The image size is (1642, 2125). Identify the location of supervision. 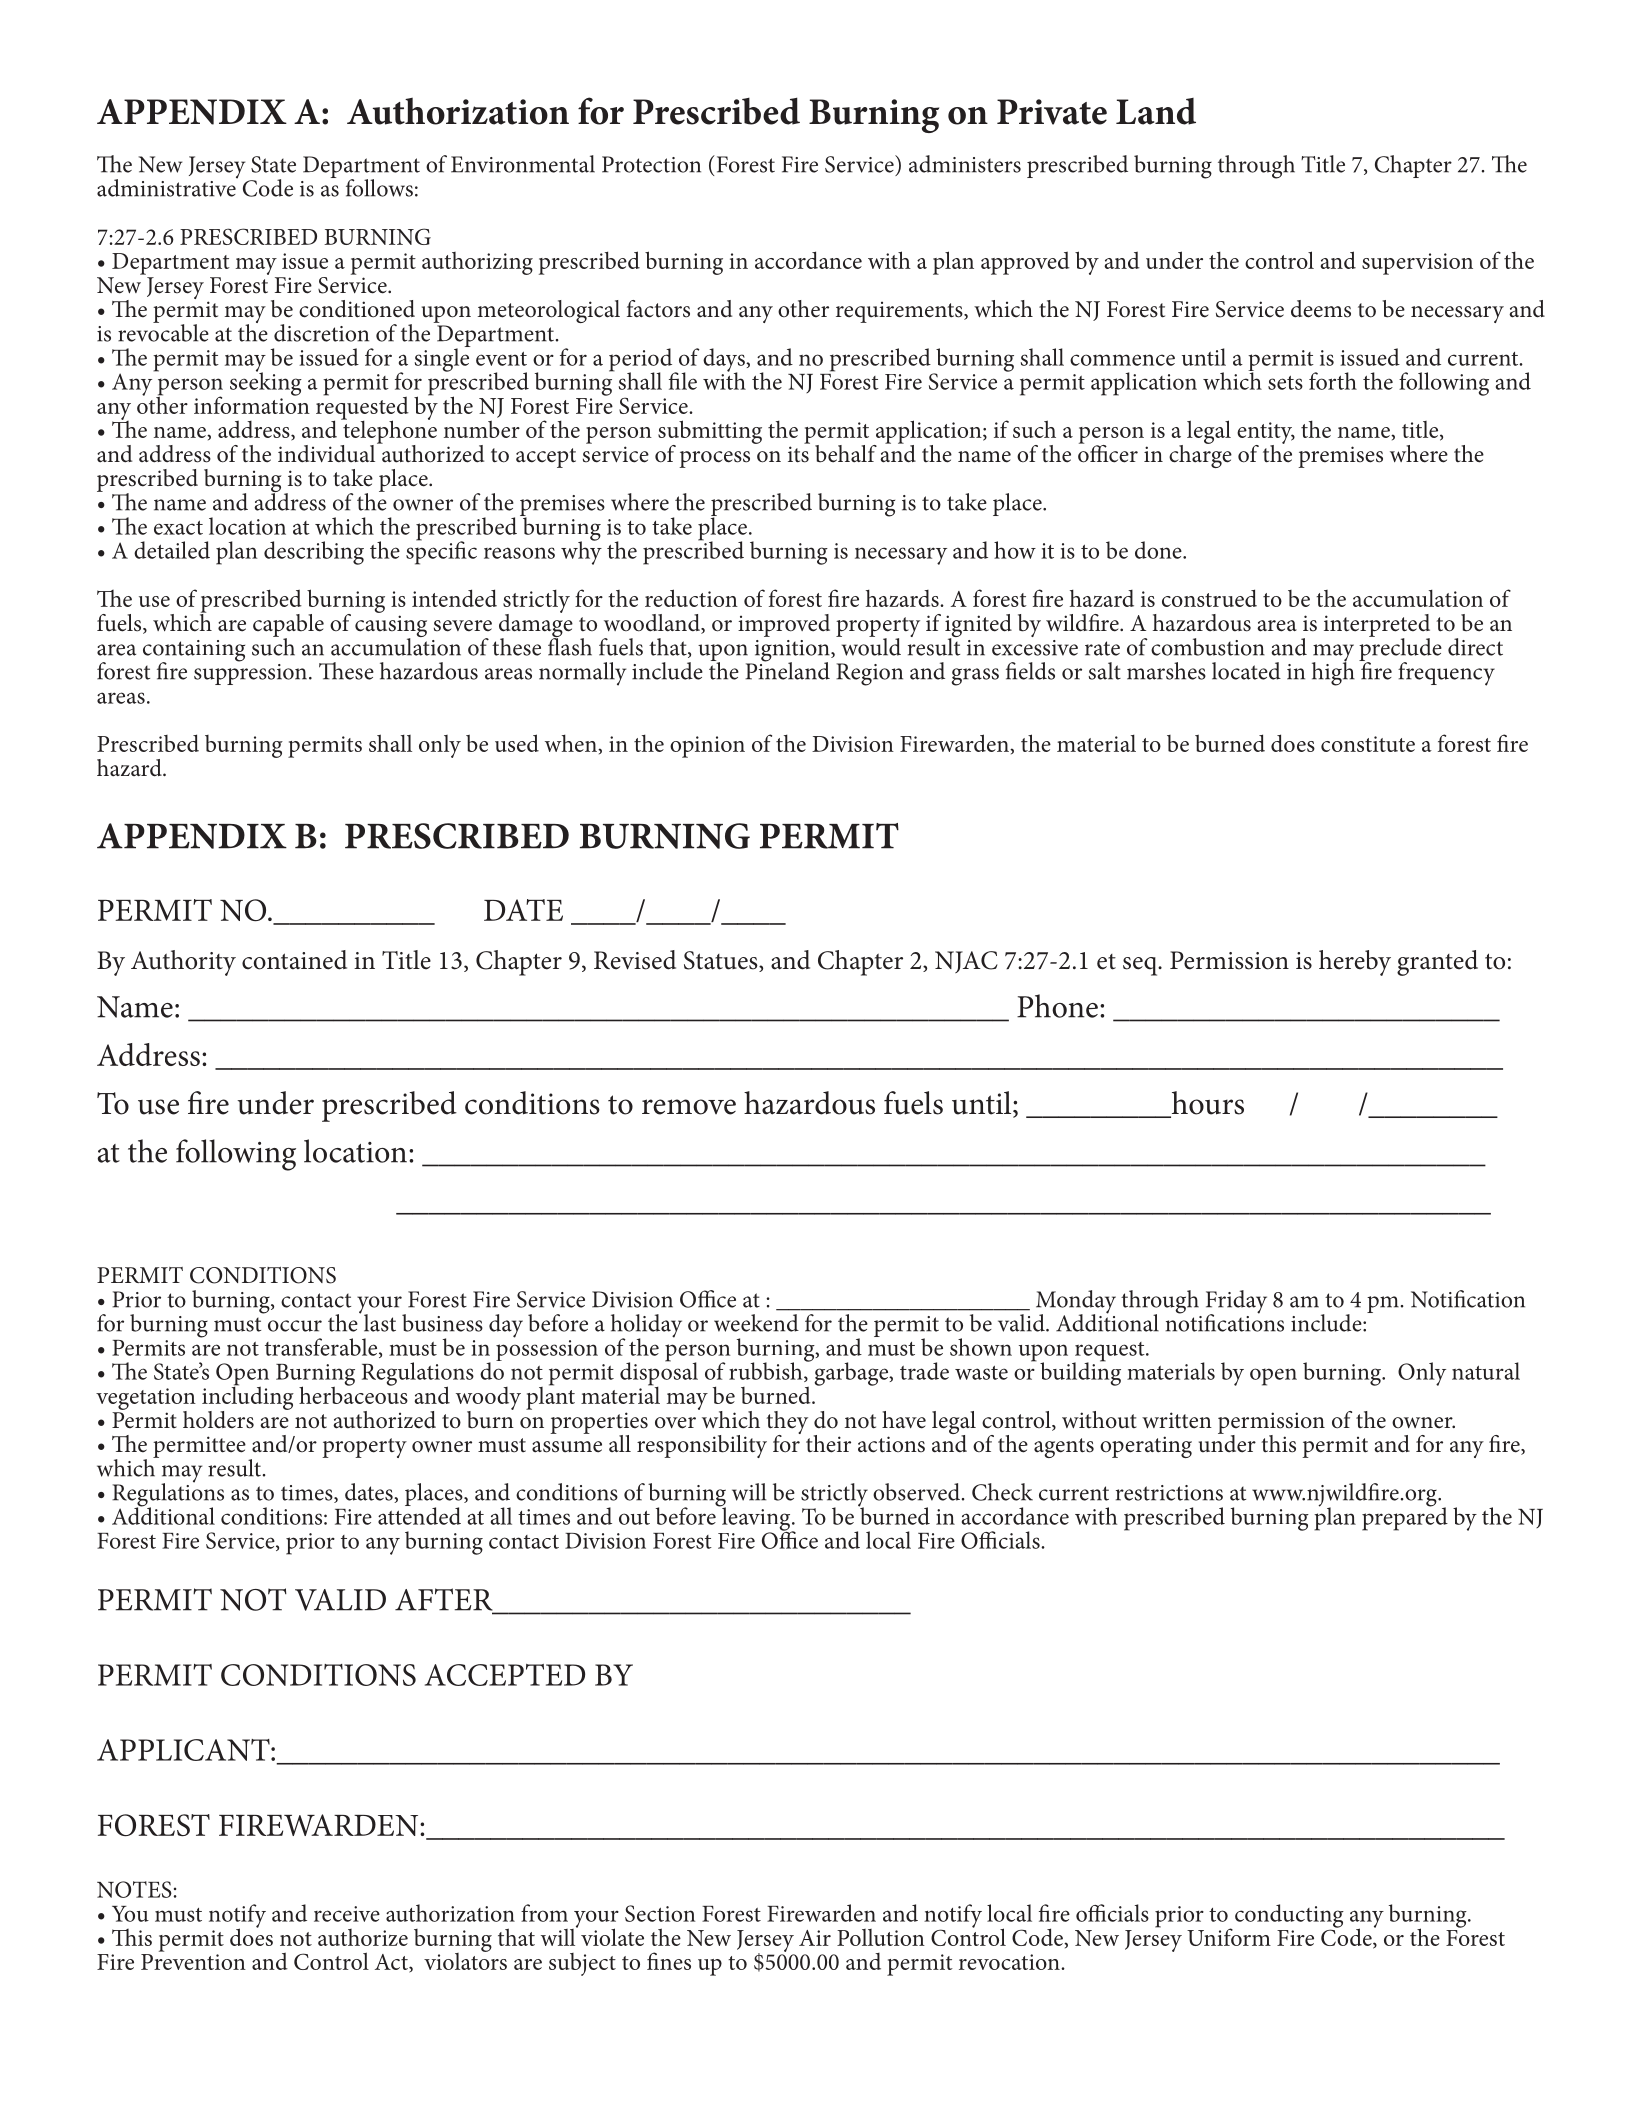
(1417, 264).
